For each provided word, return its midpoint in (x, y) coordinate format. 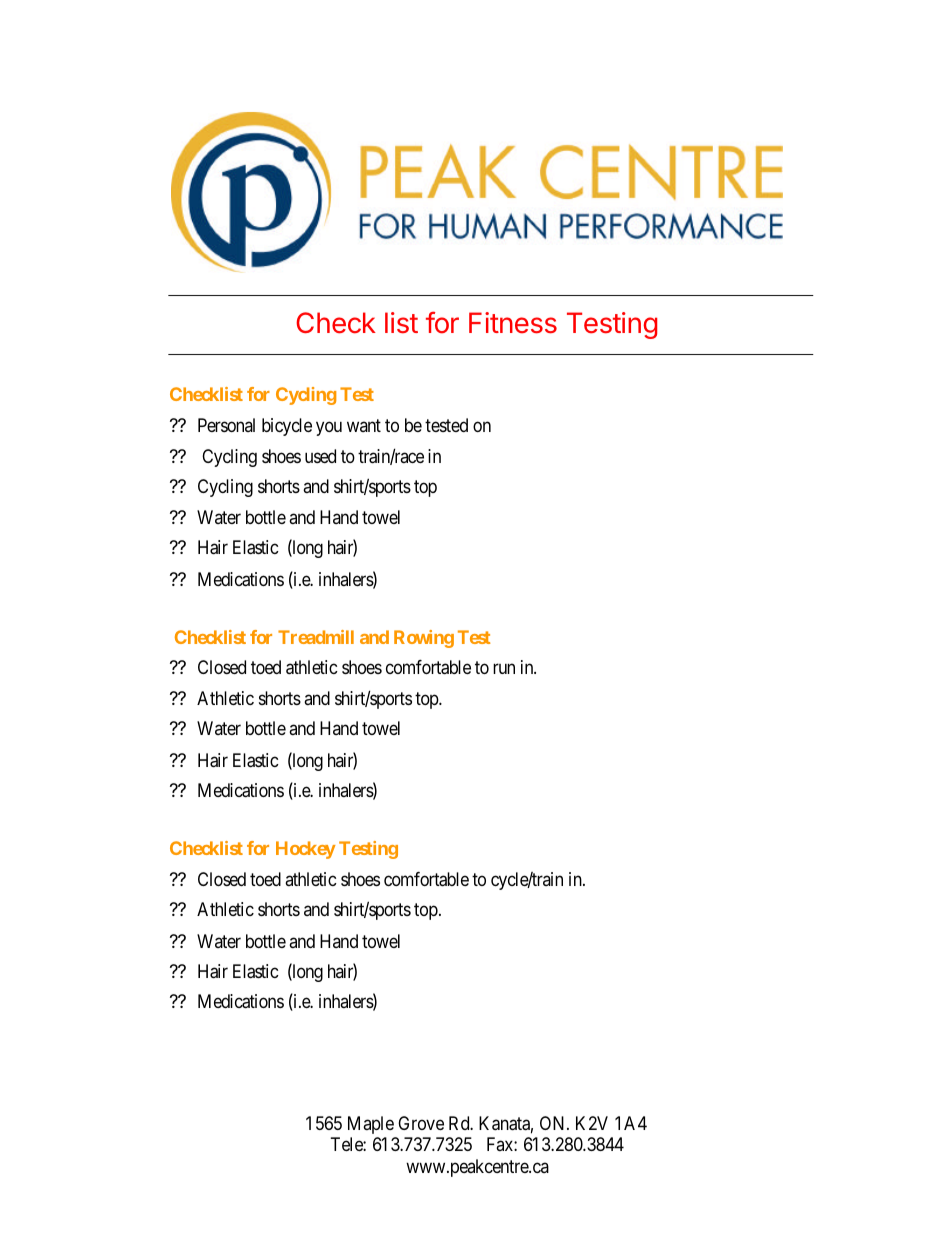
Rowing (424, 639)
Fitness (513, 323)
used (320, 456)
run (504, 669)
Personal (226, 425)
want (364, 425)
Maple (371, 1125)
